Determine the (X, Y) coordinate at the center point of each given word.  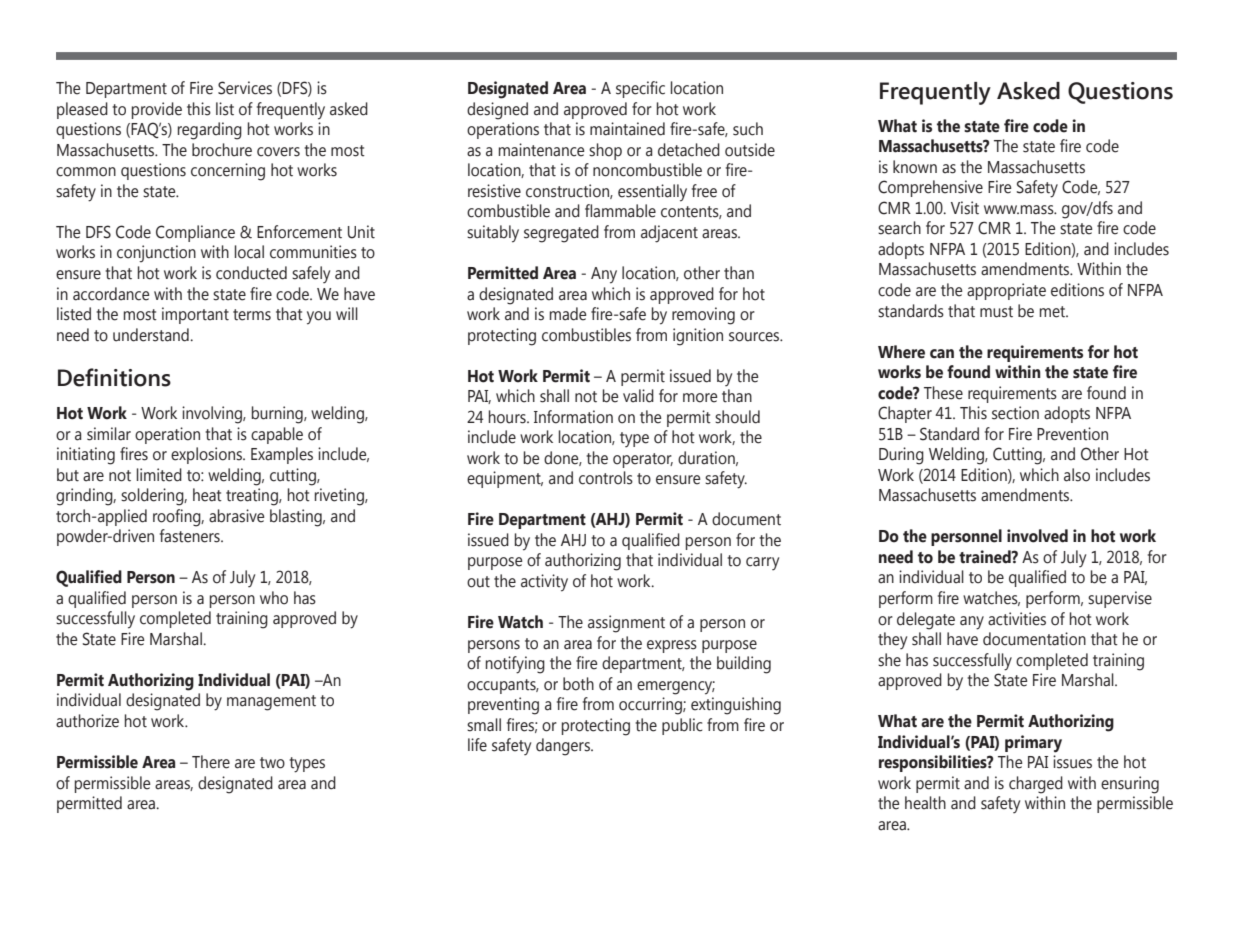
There (211, 762)
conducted (251, 273)
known (915, 167)
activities (1017, 619)
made (568, 314)
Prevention (1072, 434)
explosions (207, 455)
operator (643, 460)
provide (157, 110)
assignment (626, 624)
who (274, 598)
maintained (627, 129)
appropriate (1006, 291)
